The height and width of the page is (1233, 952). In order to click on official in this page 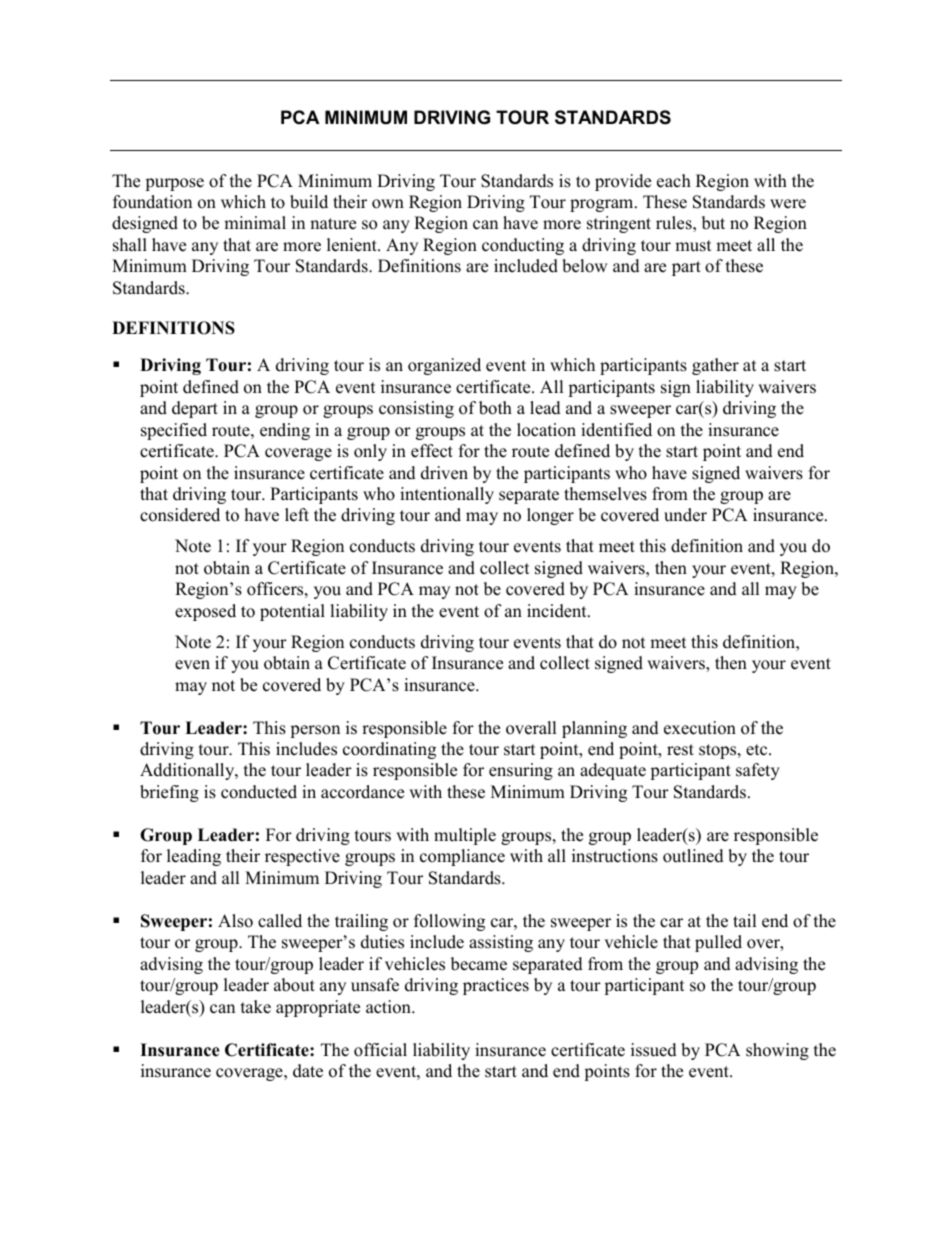, I will do `click(380, 1050)`.
